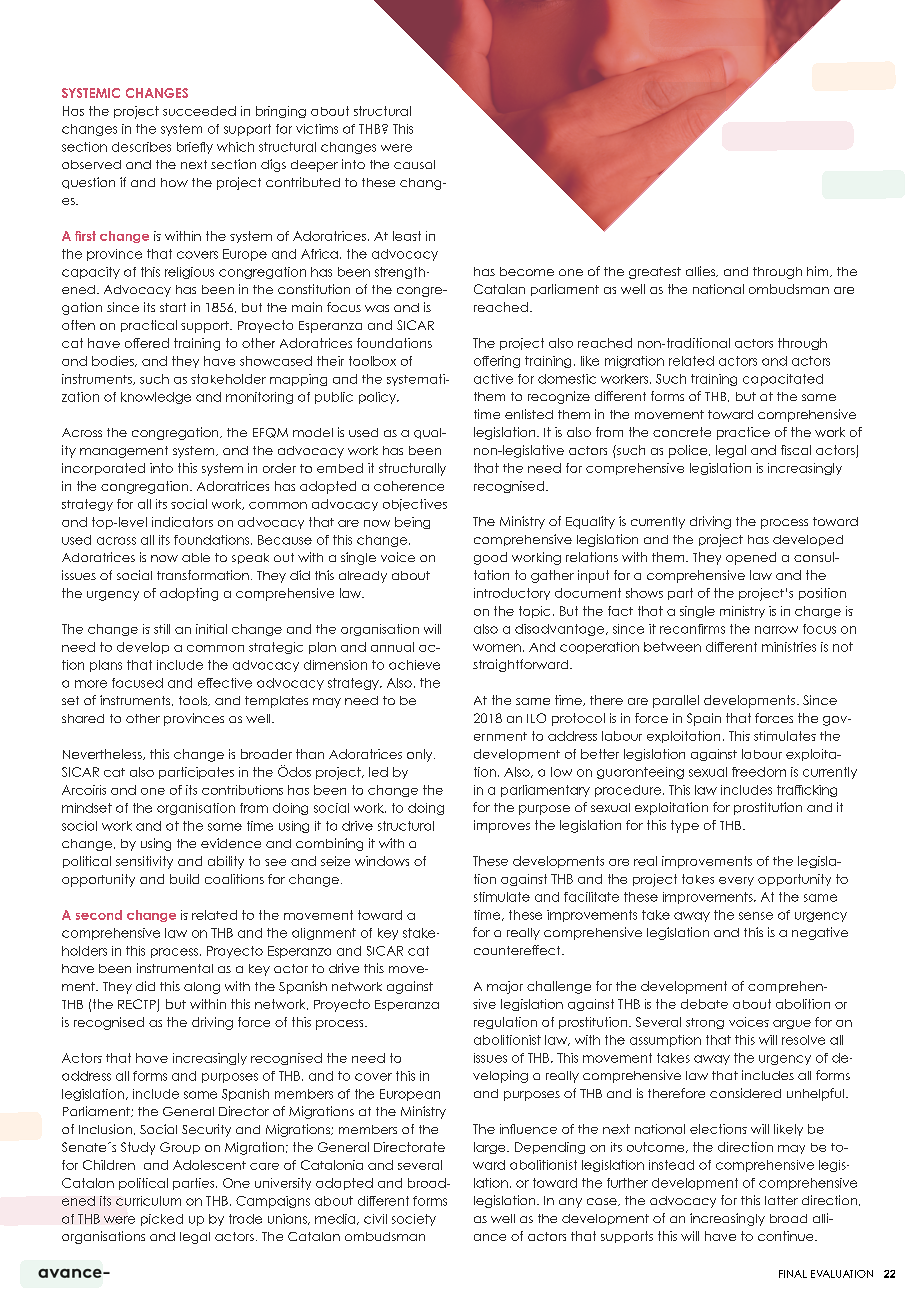 This page has width=924, height=1308. I want to click on narrow, so click(776, 630).
